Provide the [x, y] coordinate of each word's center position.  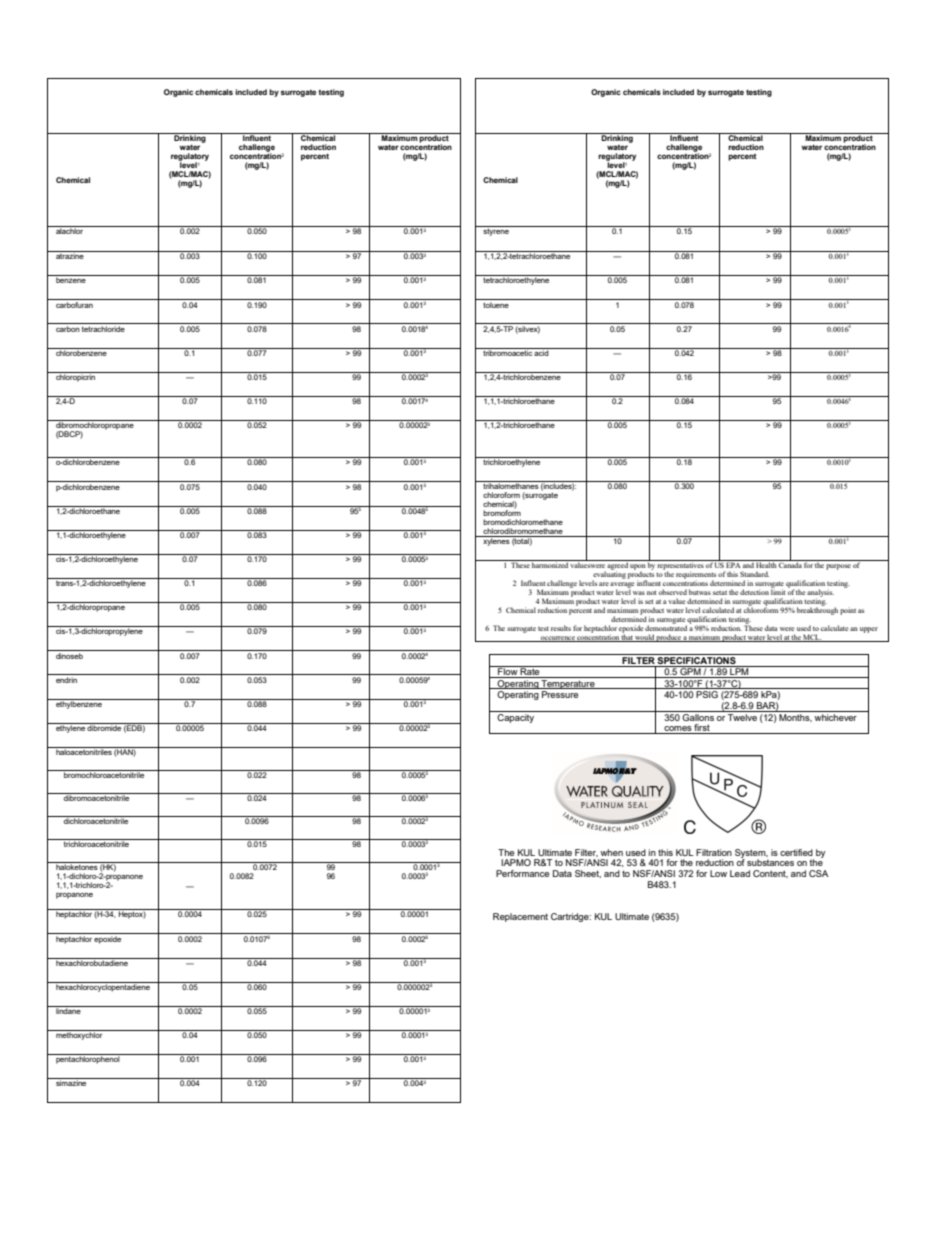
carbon [68, 329]
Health [766, 564]
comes [678, 730]
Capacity [516, 717]
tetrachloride [103, 329]
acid [542, 352]
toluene [496, 303]
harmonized [550, 564]
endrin [66, 680]
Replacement [520, 917]
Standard [754, 574]
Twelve [742, 716]
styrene [496, 231]
